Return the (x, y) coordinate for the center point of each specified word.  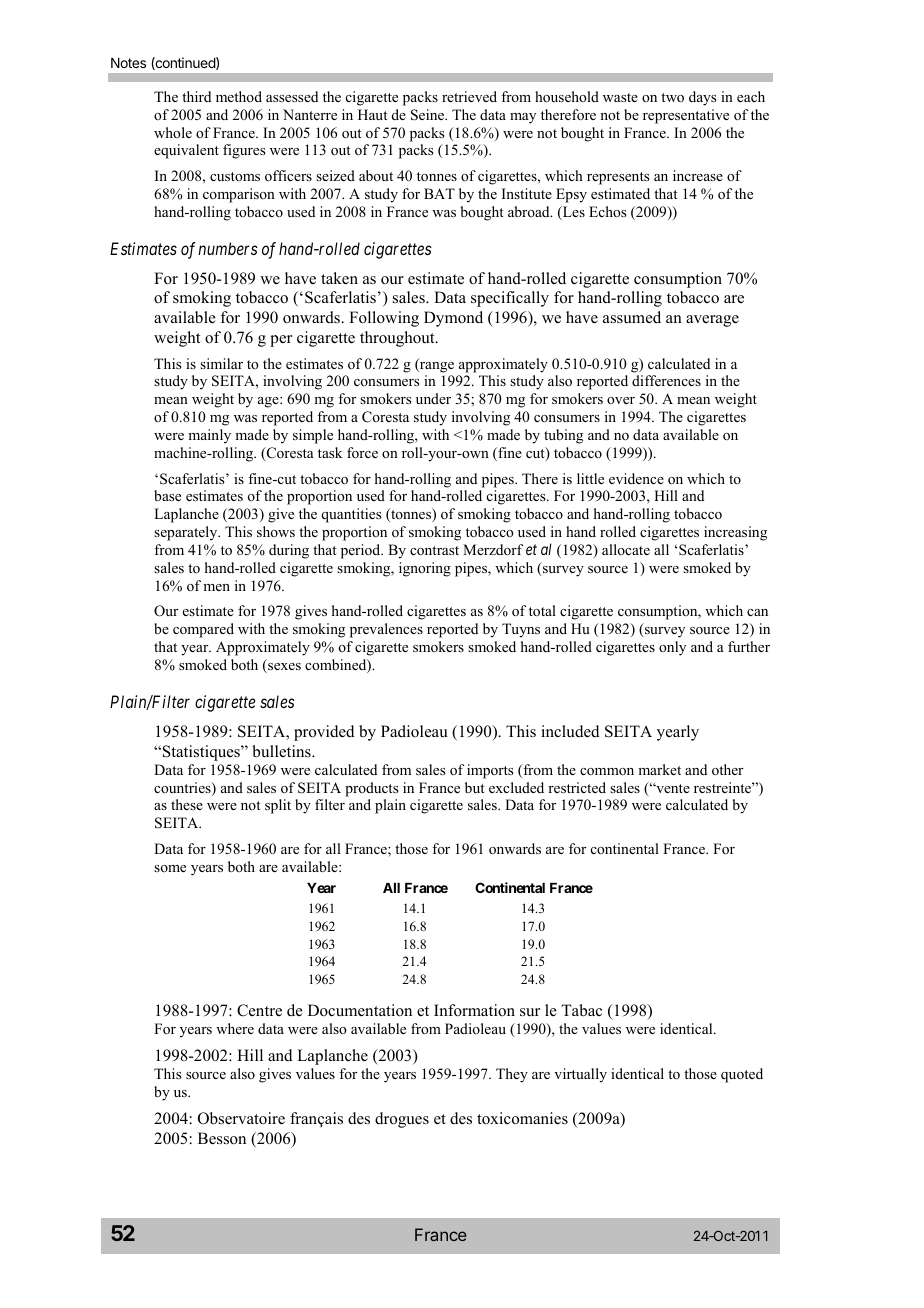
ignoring (425, 569)
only (672, 648)
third (196, 96)
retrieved (469, 96)
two (672, 98)
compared (203, 630)
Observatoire (241, 1118)
